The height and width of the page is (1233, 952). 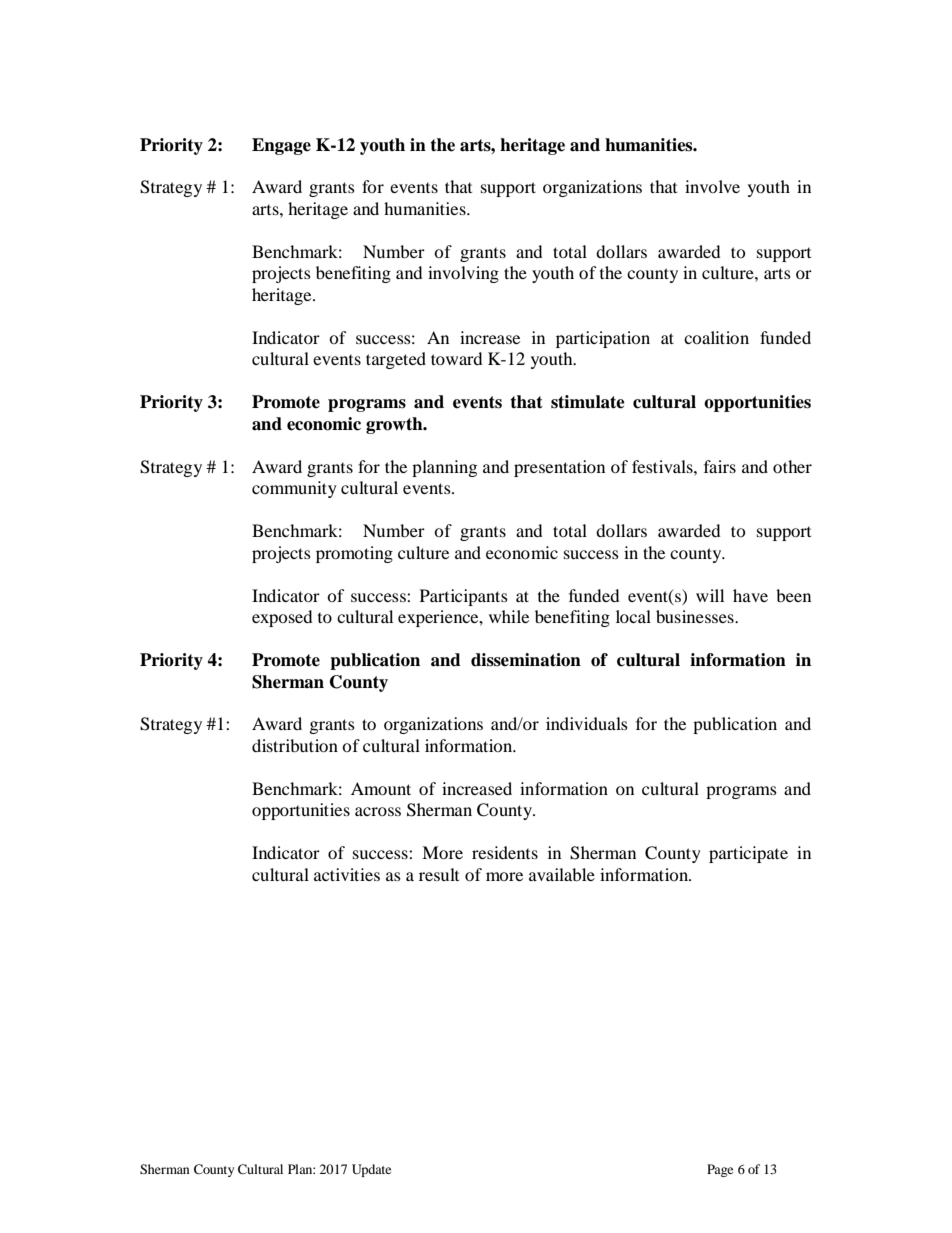 What do you see at coordinates (463, 274) in the page?
I see `involving` at bounding box center [463, 274].
